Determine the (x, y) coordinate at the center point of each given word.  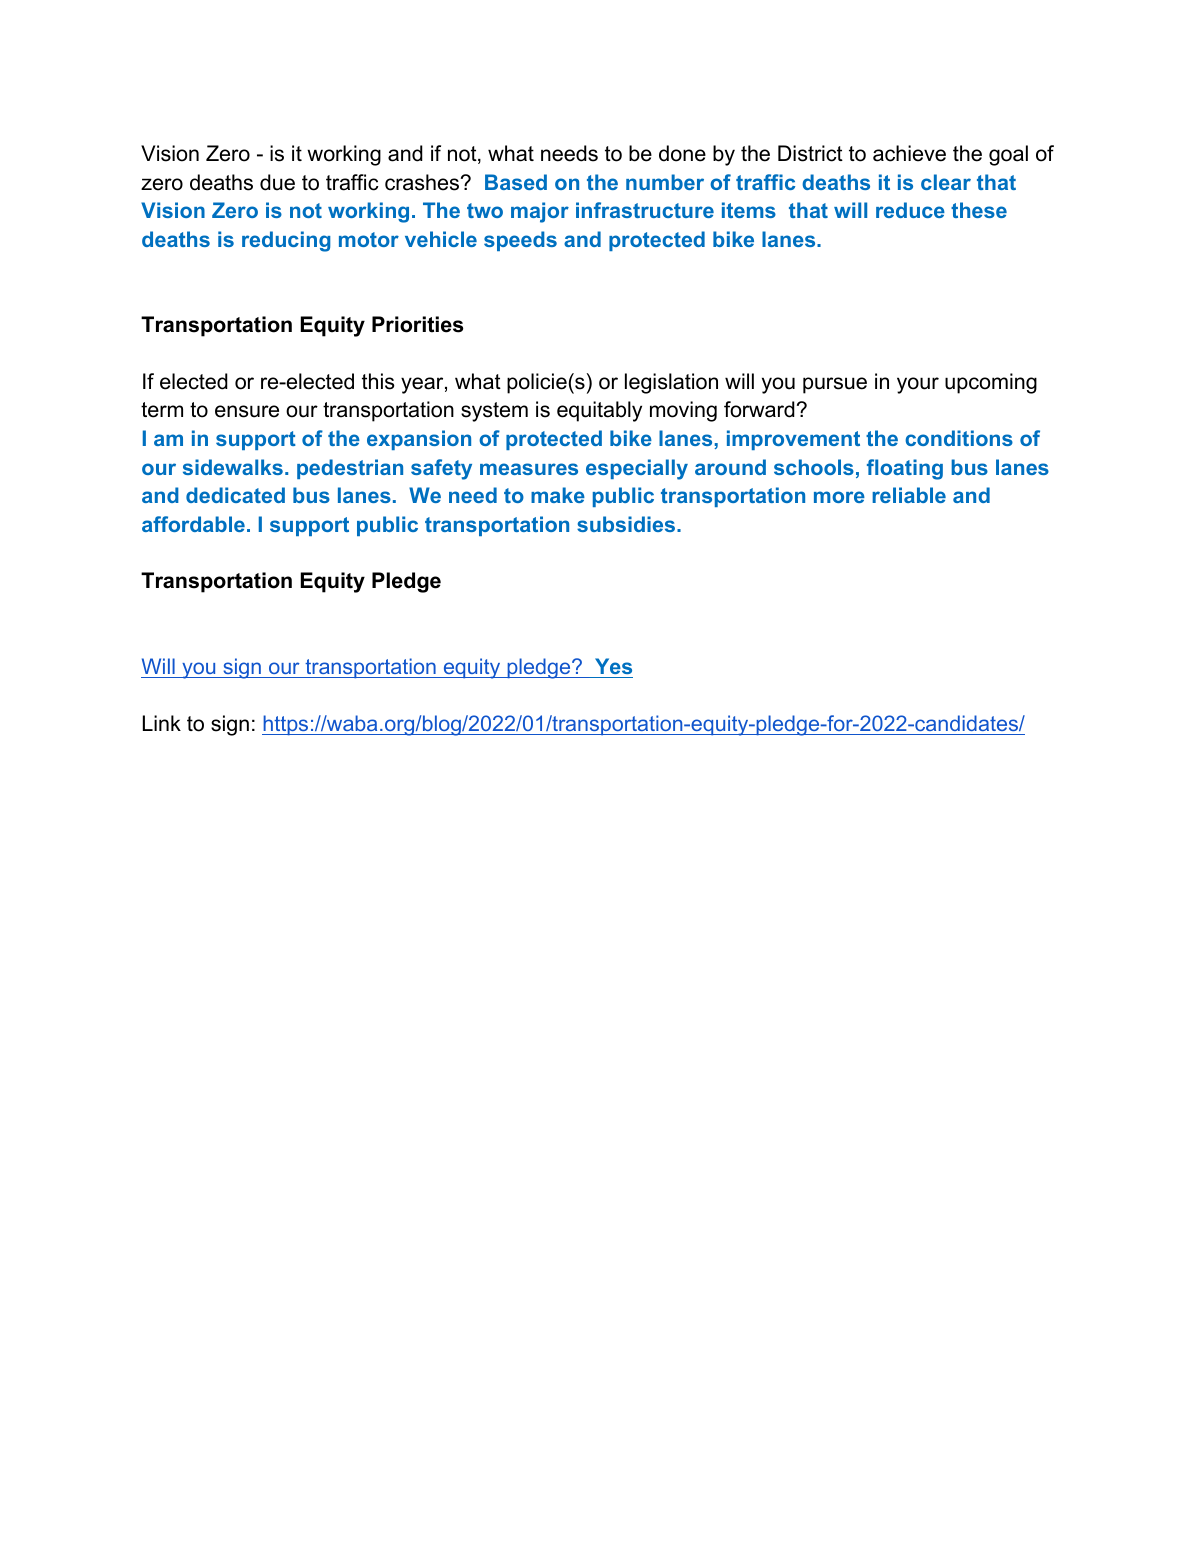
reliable (909, 495)
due (277, 182)
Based (516, 182)
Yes (613, 666)
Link (162, 723)
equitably (599, 411)
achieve (909, 153)
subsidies (627, 524)
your (918, 385)
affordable (193, 524)
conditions (959, 438)
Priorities (417, 324)
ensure (247, 411)
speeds (520, 241)
